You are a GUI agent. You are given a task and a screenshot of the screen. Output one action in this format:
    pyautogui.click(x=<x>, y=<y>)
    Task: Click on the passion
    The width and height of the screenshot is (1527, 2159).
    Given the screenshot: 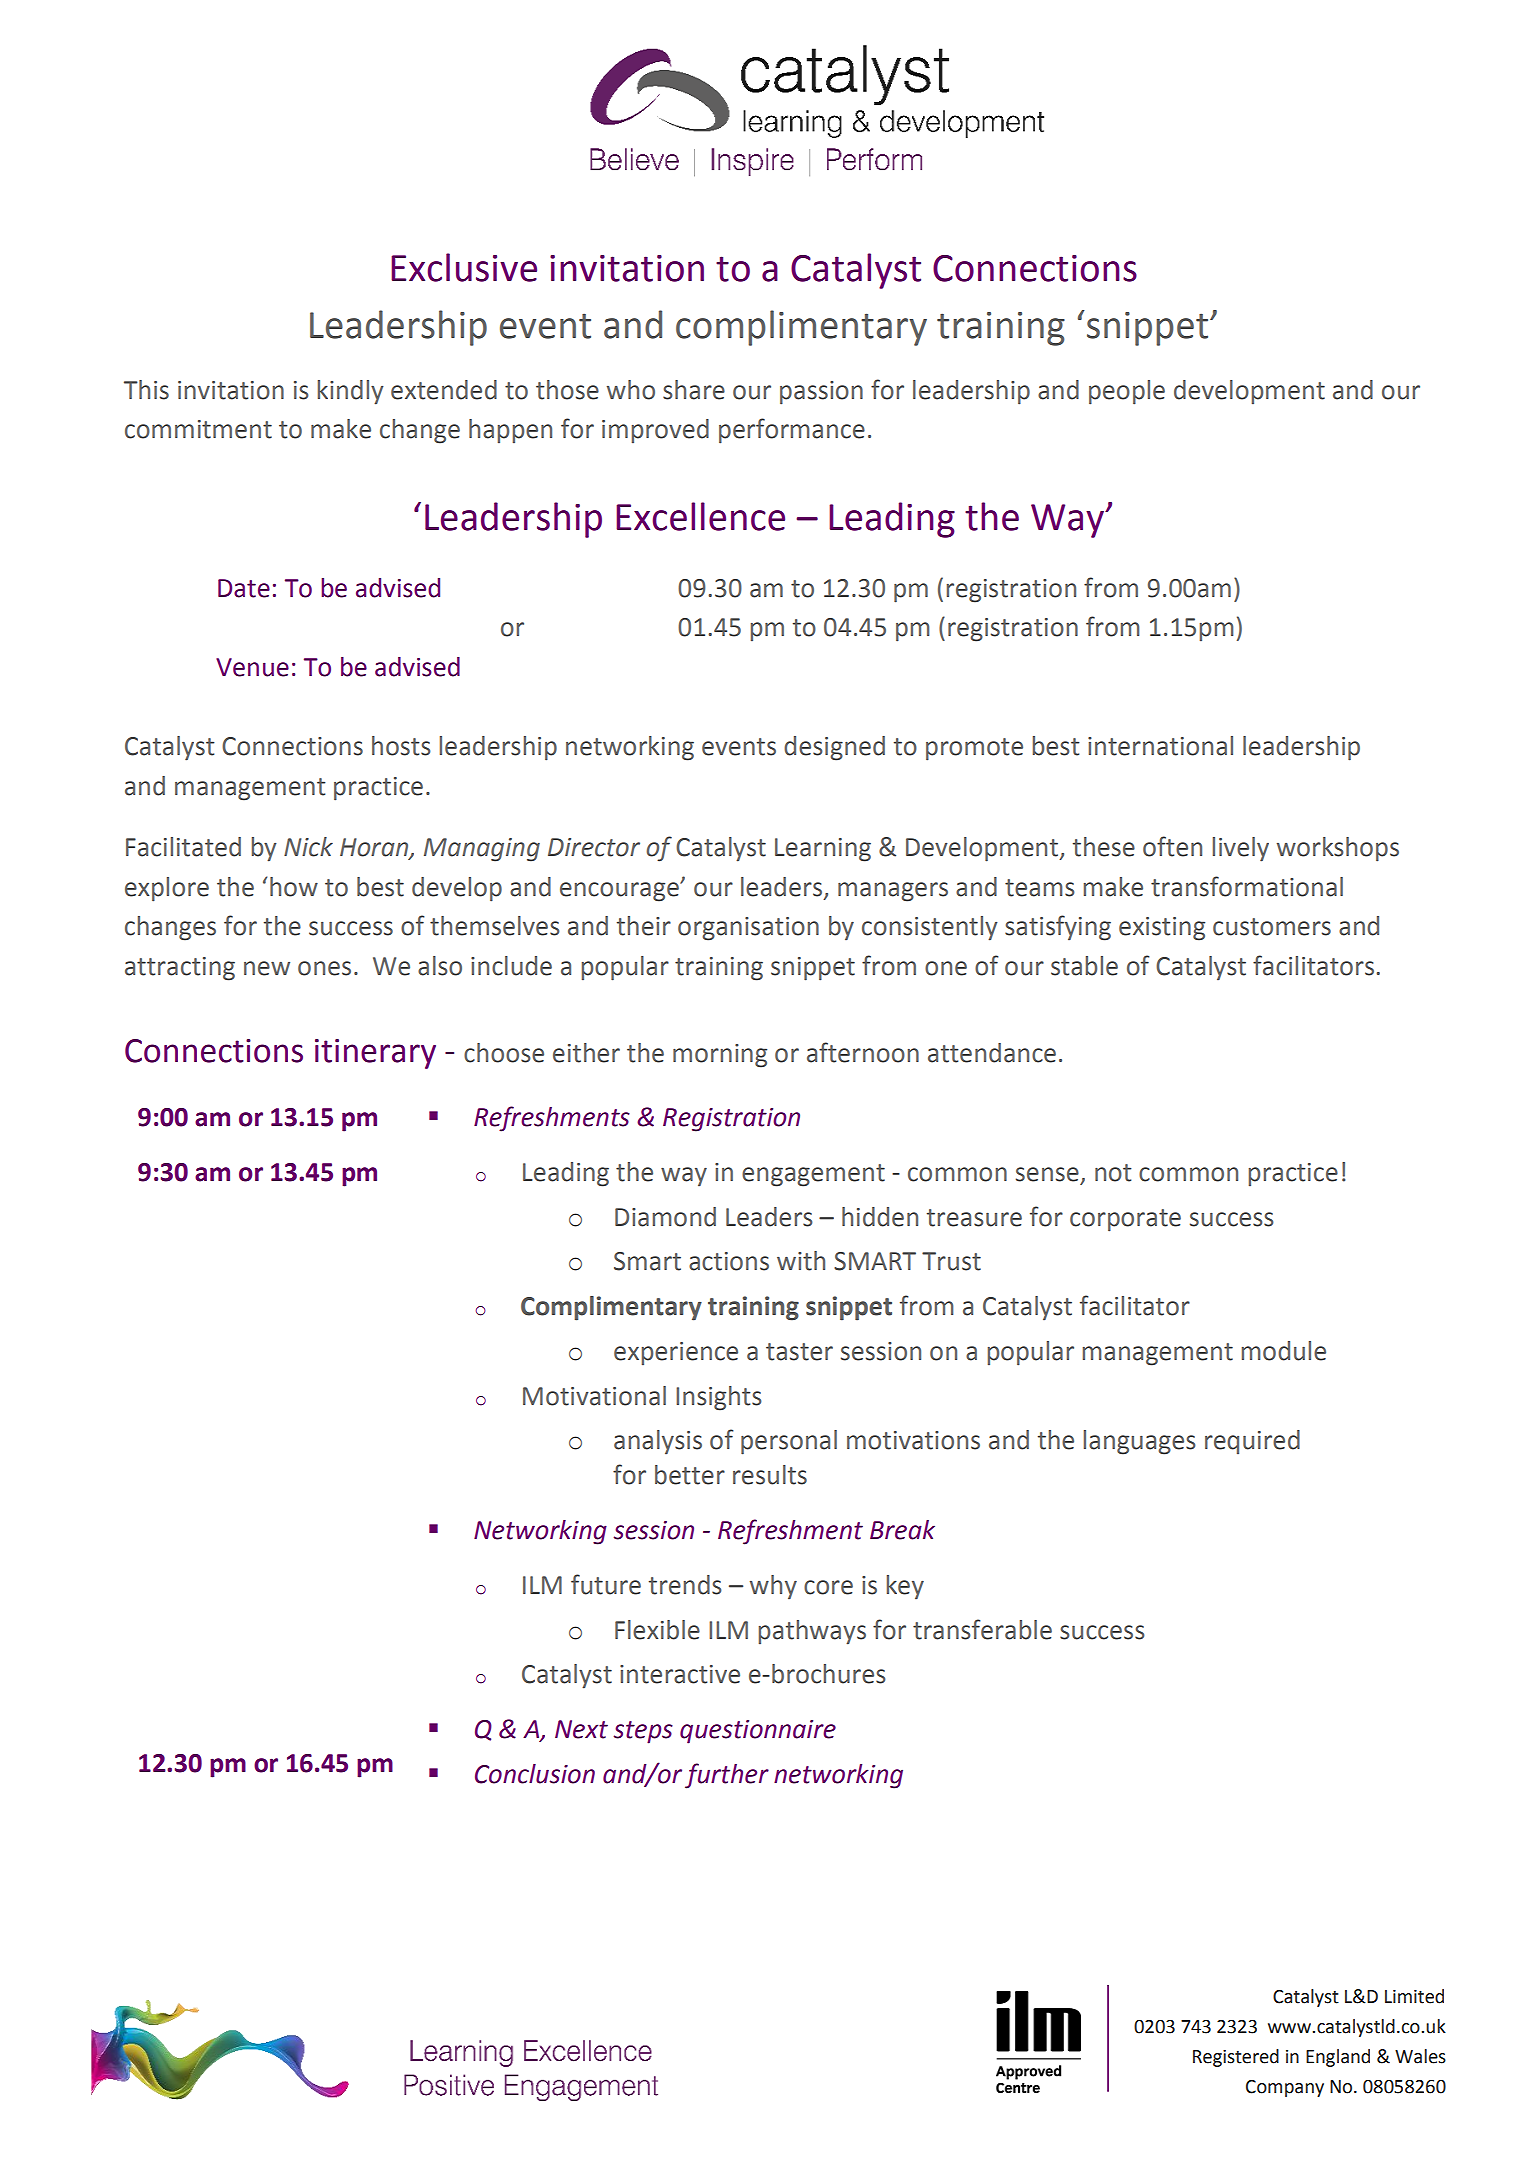 What is the action you would take?
    pyautogui.click(x=821, y=393)
